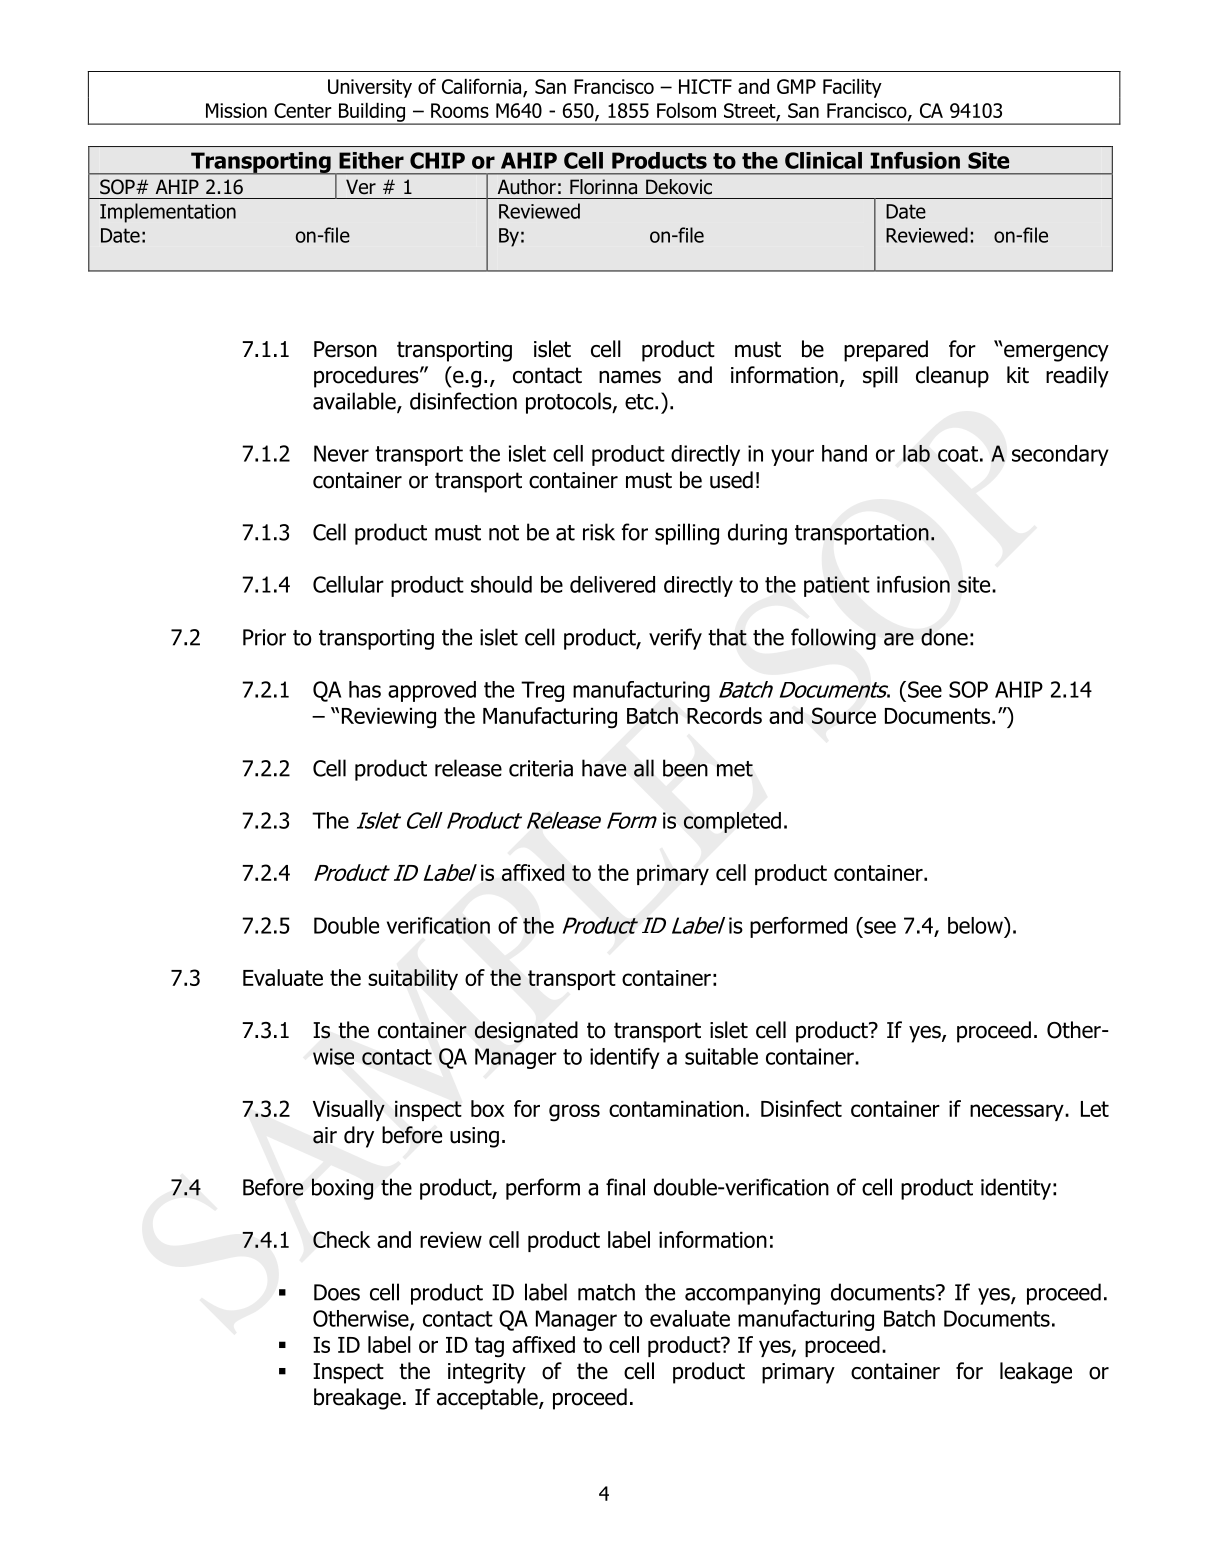 The image size is (1208, 1563). What do you see at coordinates (852, 88) in the screenshot?
I see `Facility` at bounding box center [852, 88].
